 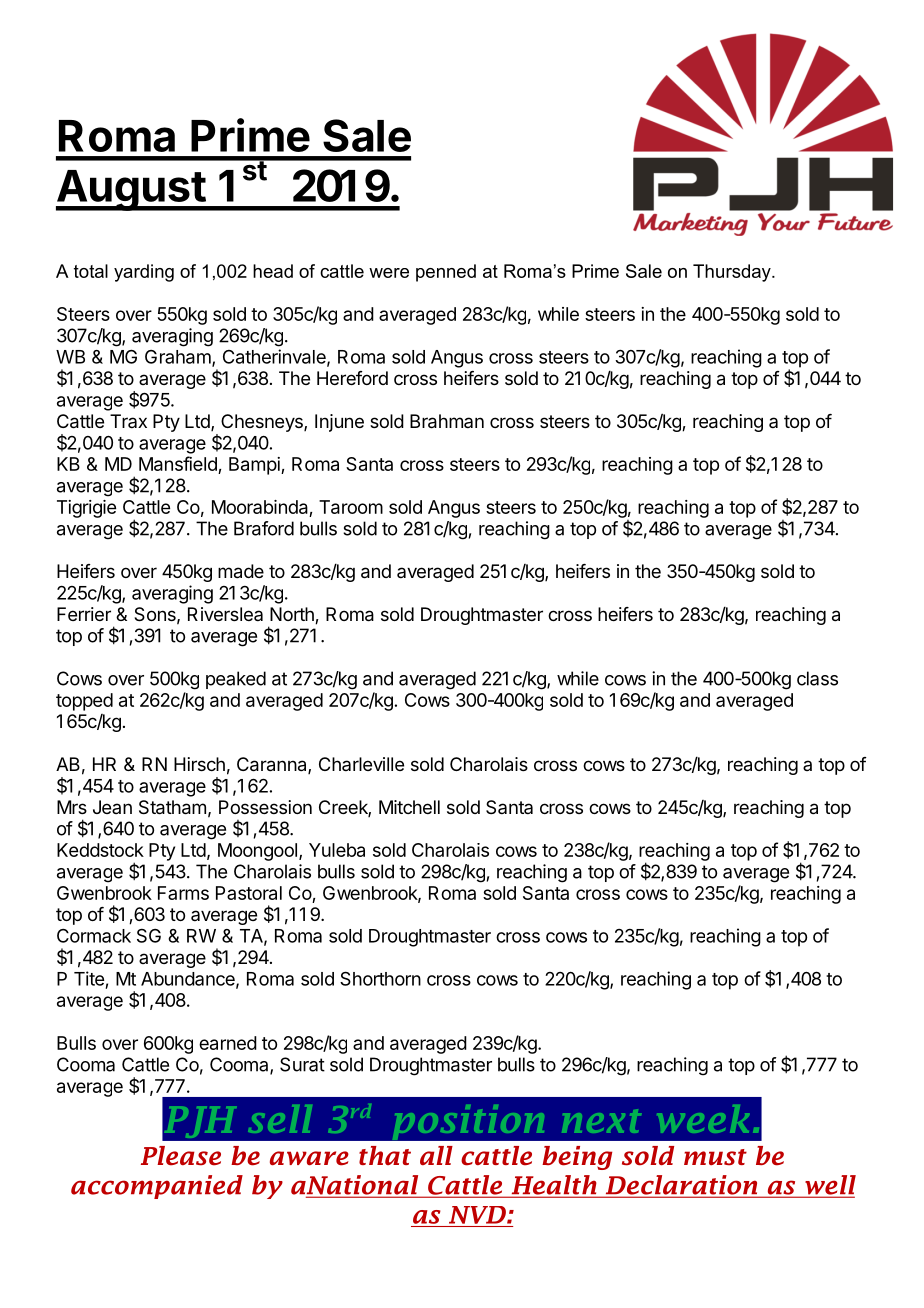 I want to click on North, so click(x=293, y=615).
